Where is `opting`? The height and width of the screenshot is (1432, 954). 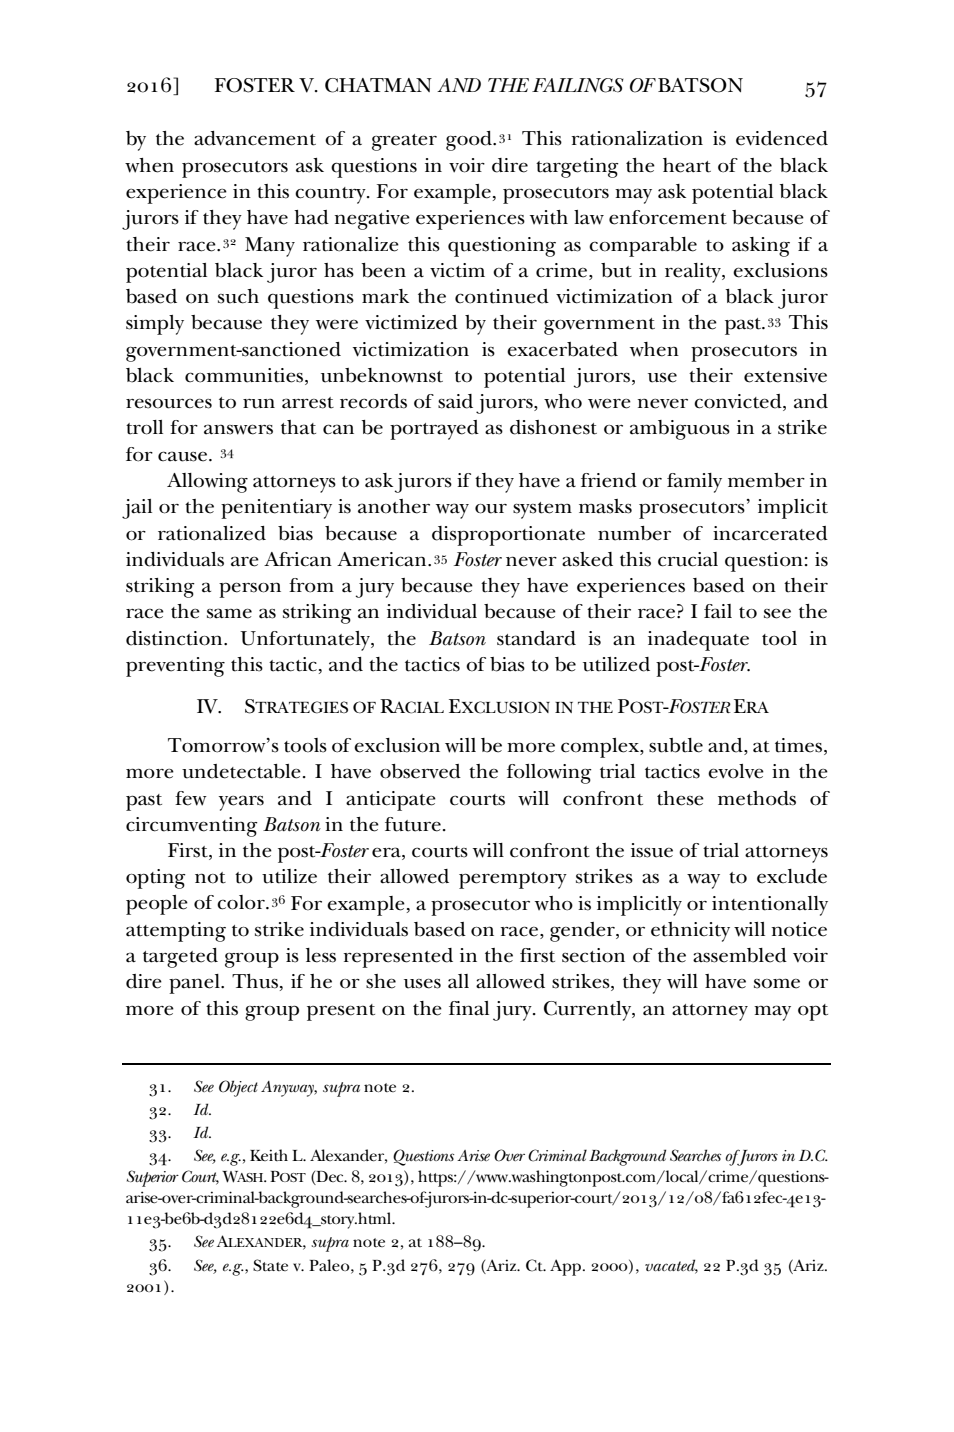
opting is located at coordinates (156, 879).
